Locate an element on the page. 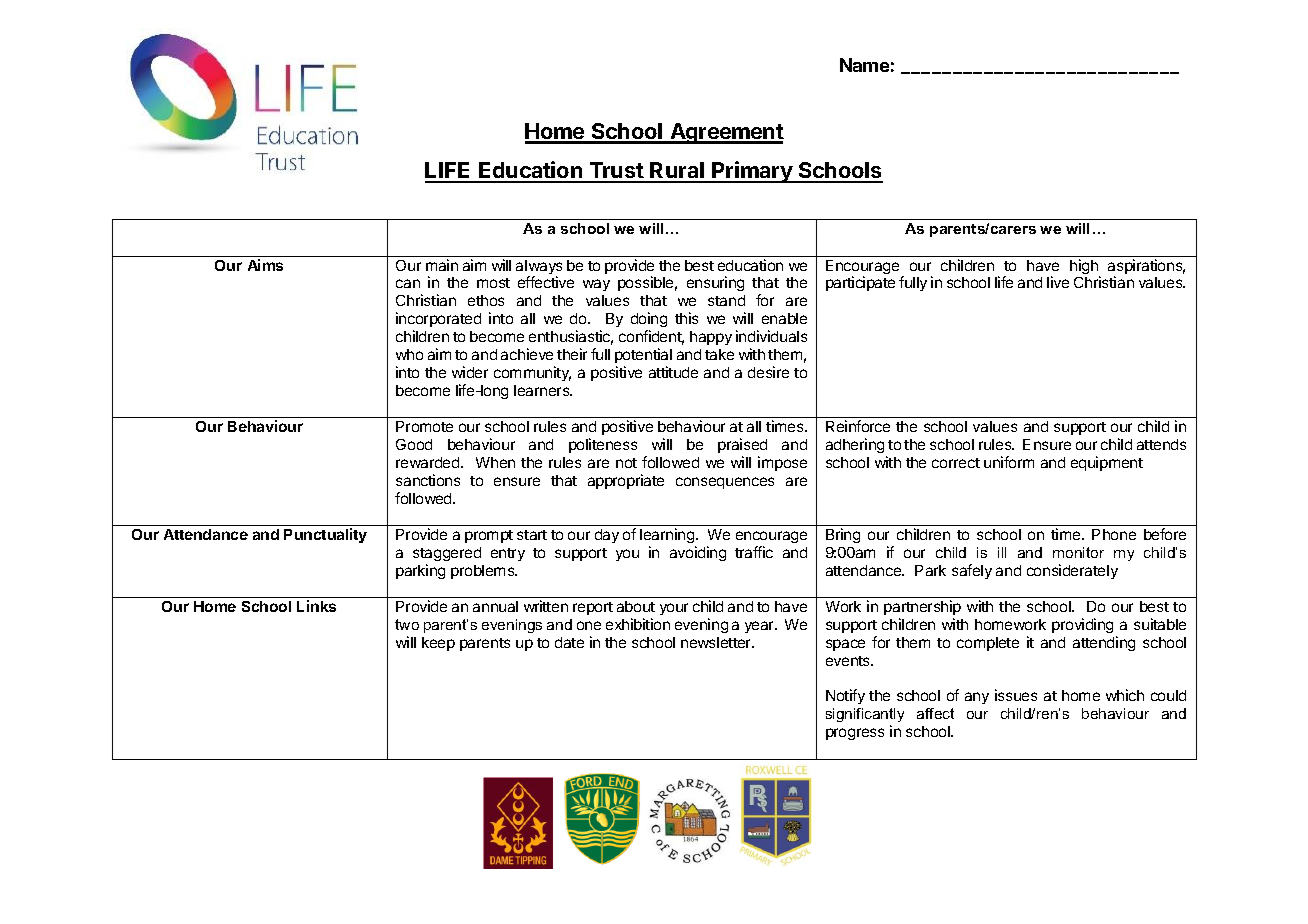  Phone is located at coordinates (1114, 534).
